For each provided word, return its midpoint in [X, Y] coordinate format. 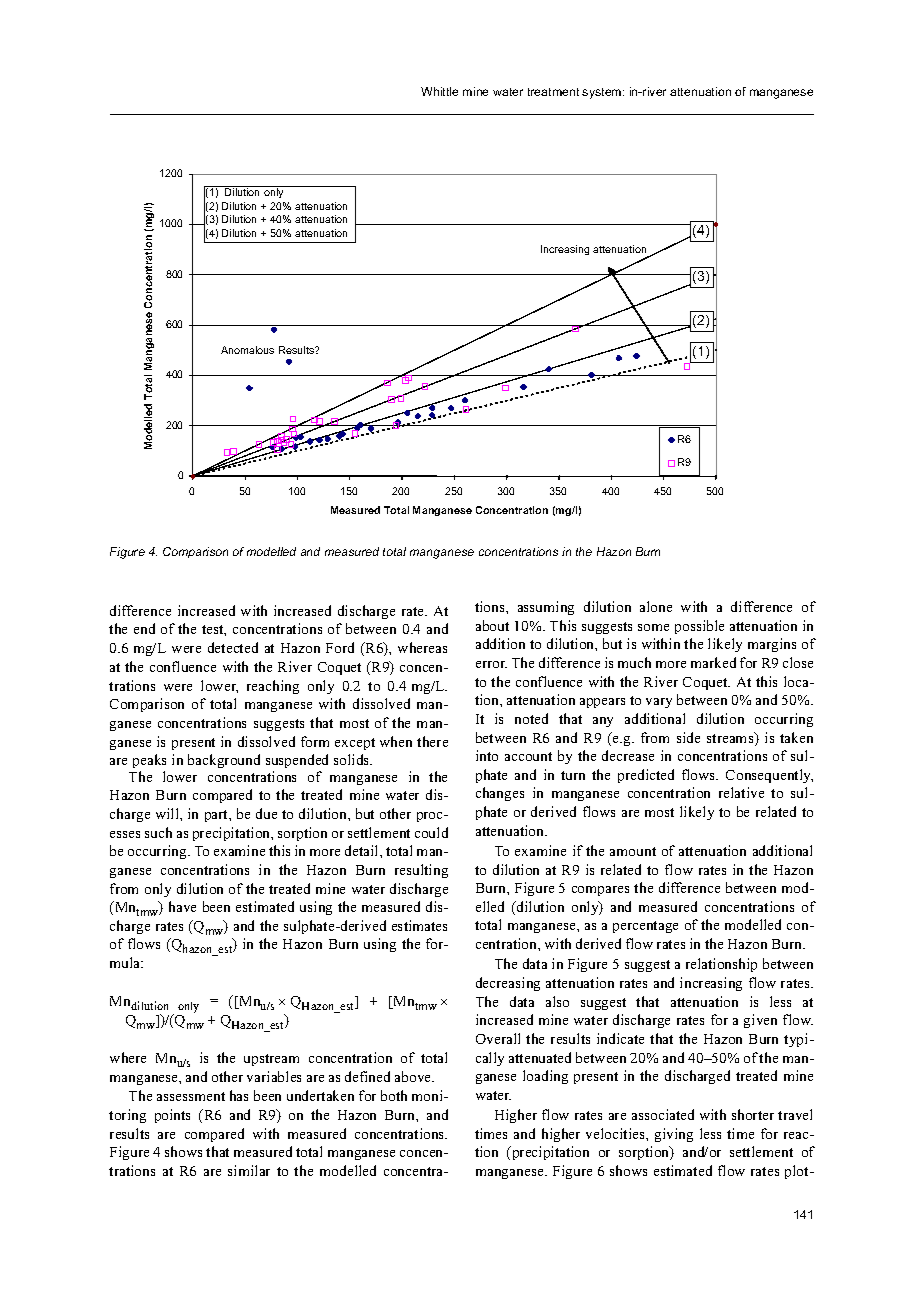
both [394, 1095]
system [603, 93]
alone [656, 606]
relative [741, 792]
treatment [553, 92]
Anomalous [247, 350]
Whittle [439, 91]
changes [500, 794]
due [266, 813]
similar [249, 1170]
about [492, 625]
